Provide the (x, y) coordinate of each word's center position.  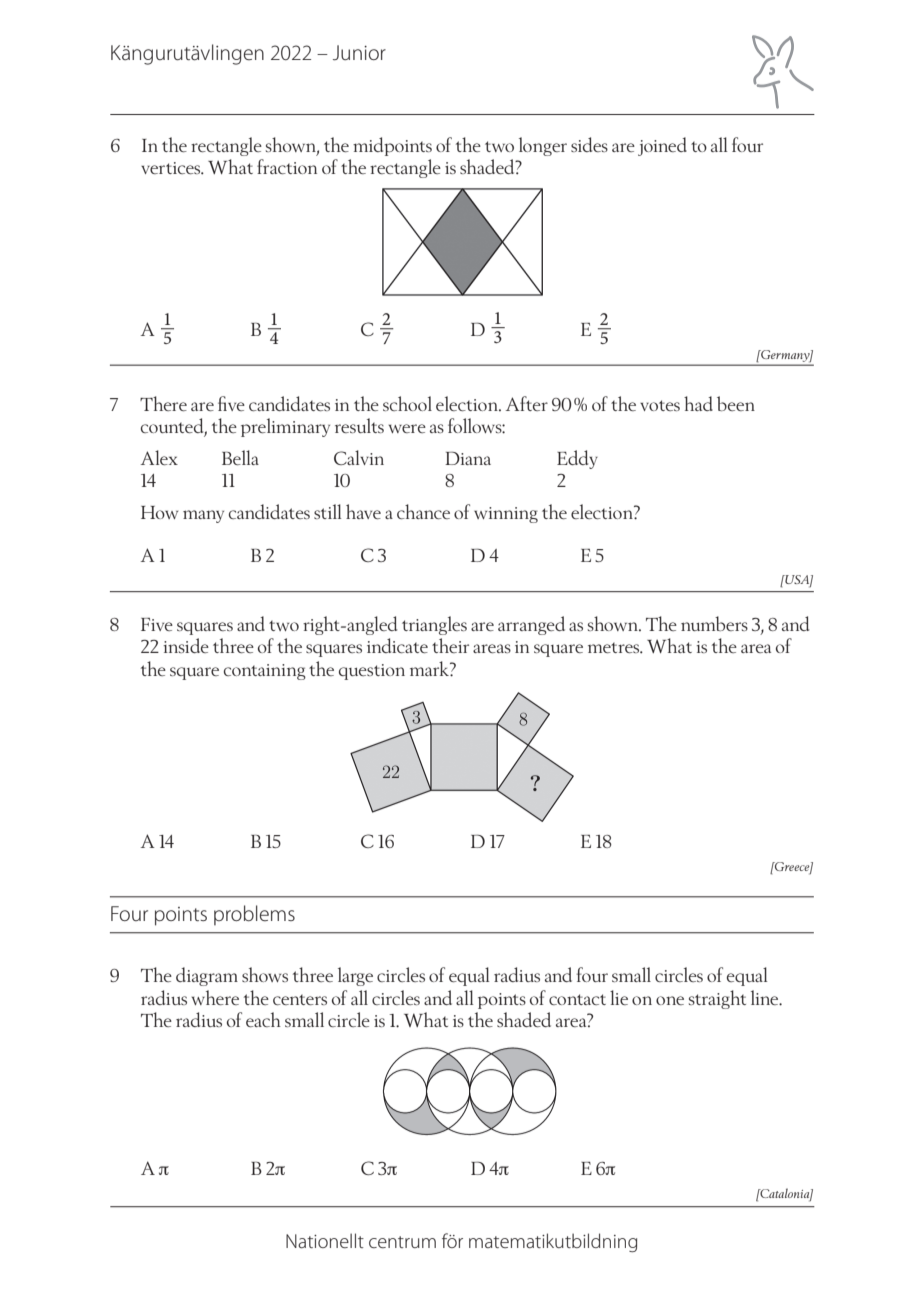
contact (577, 999)
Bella (240, 457)
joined (662, 146)
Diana (468, 458)
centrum (402, 1242)
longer (543, 146)
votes (660, 405)
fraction (287, 166)
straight (717, 999)
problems (254, 915)
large (355, 976)
